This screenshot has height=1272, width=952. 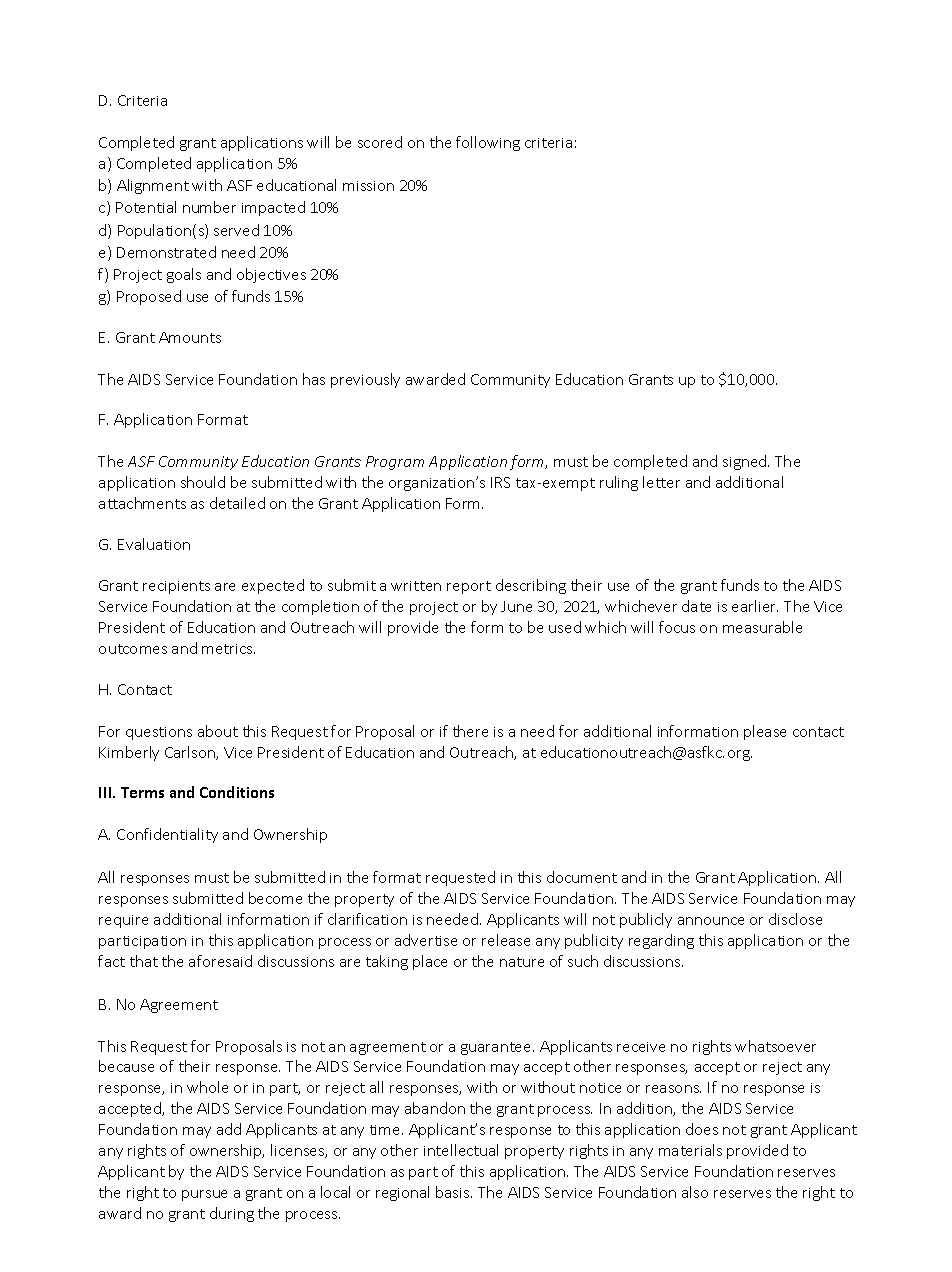 What do you see at coordinates (203, 482) in the screenshot?
I see `should` at bounding box center [203, 482].
